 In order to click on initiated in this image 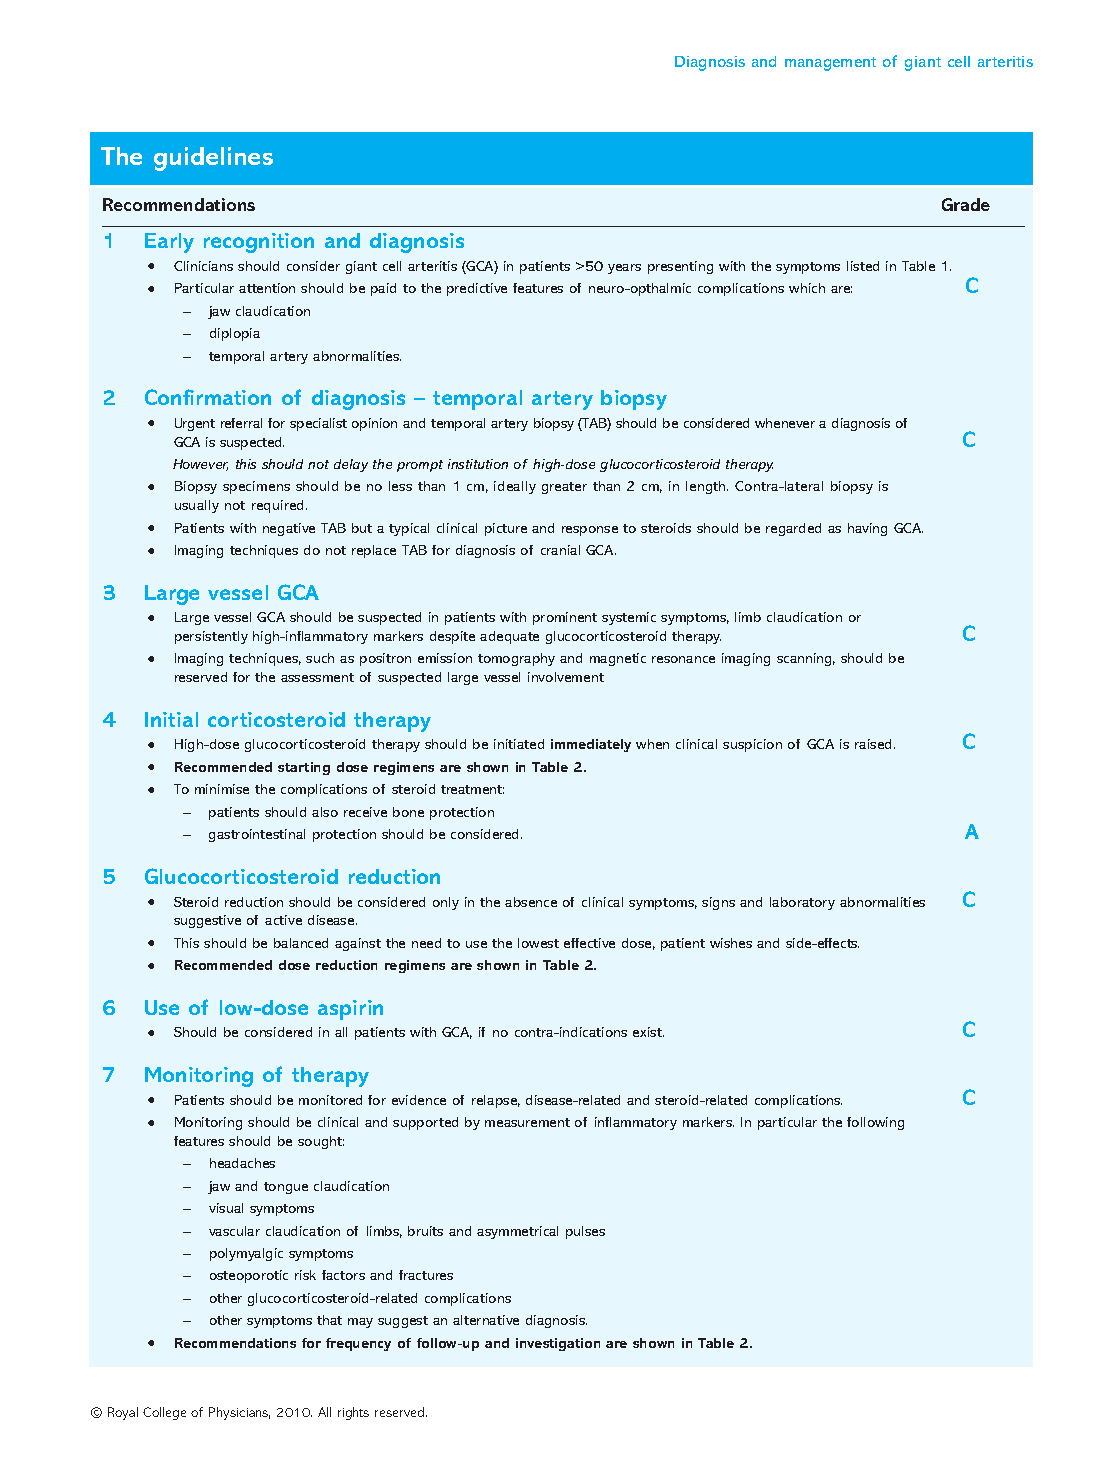, I will do `click(519, 744)`.
